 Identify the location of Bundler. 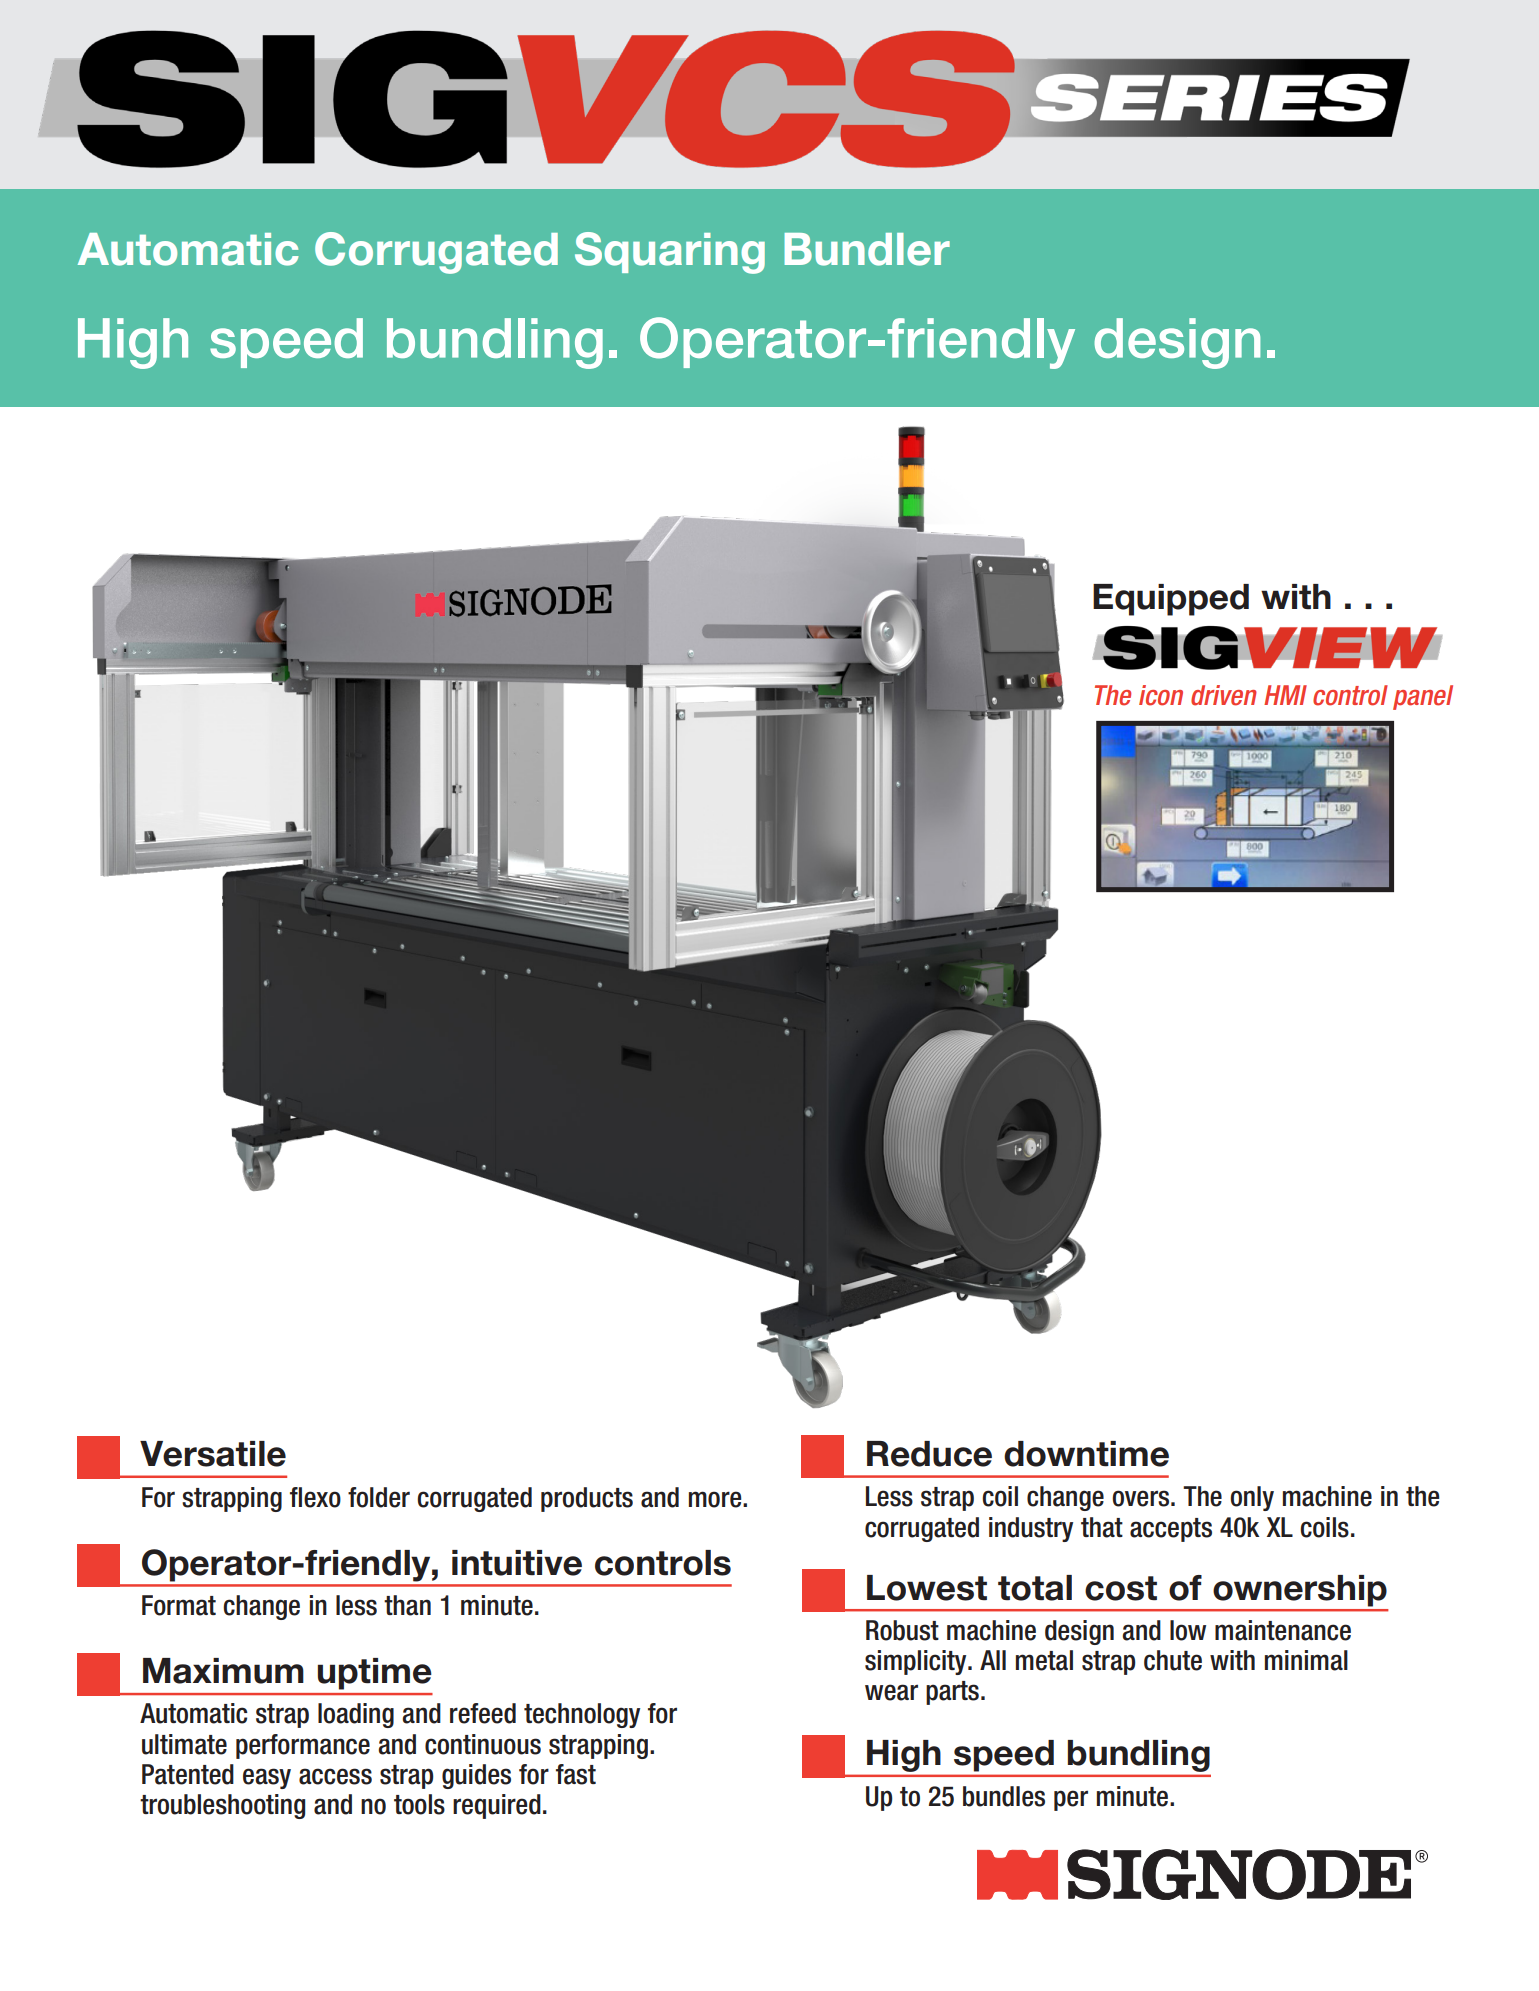
(867, 249).
